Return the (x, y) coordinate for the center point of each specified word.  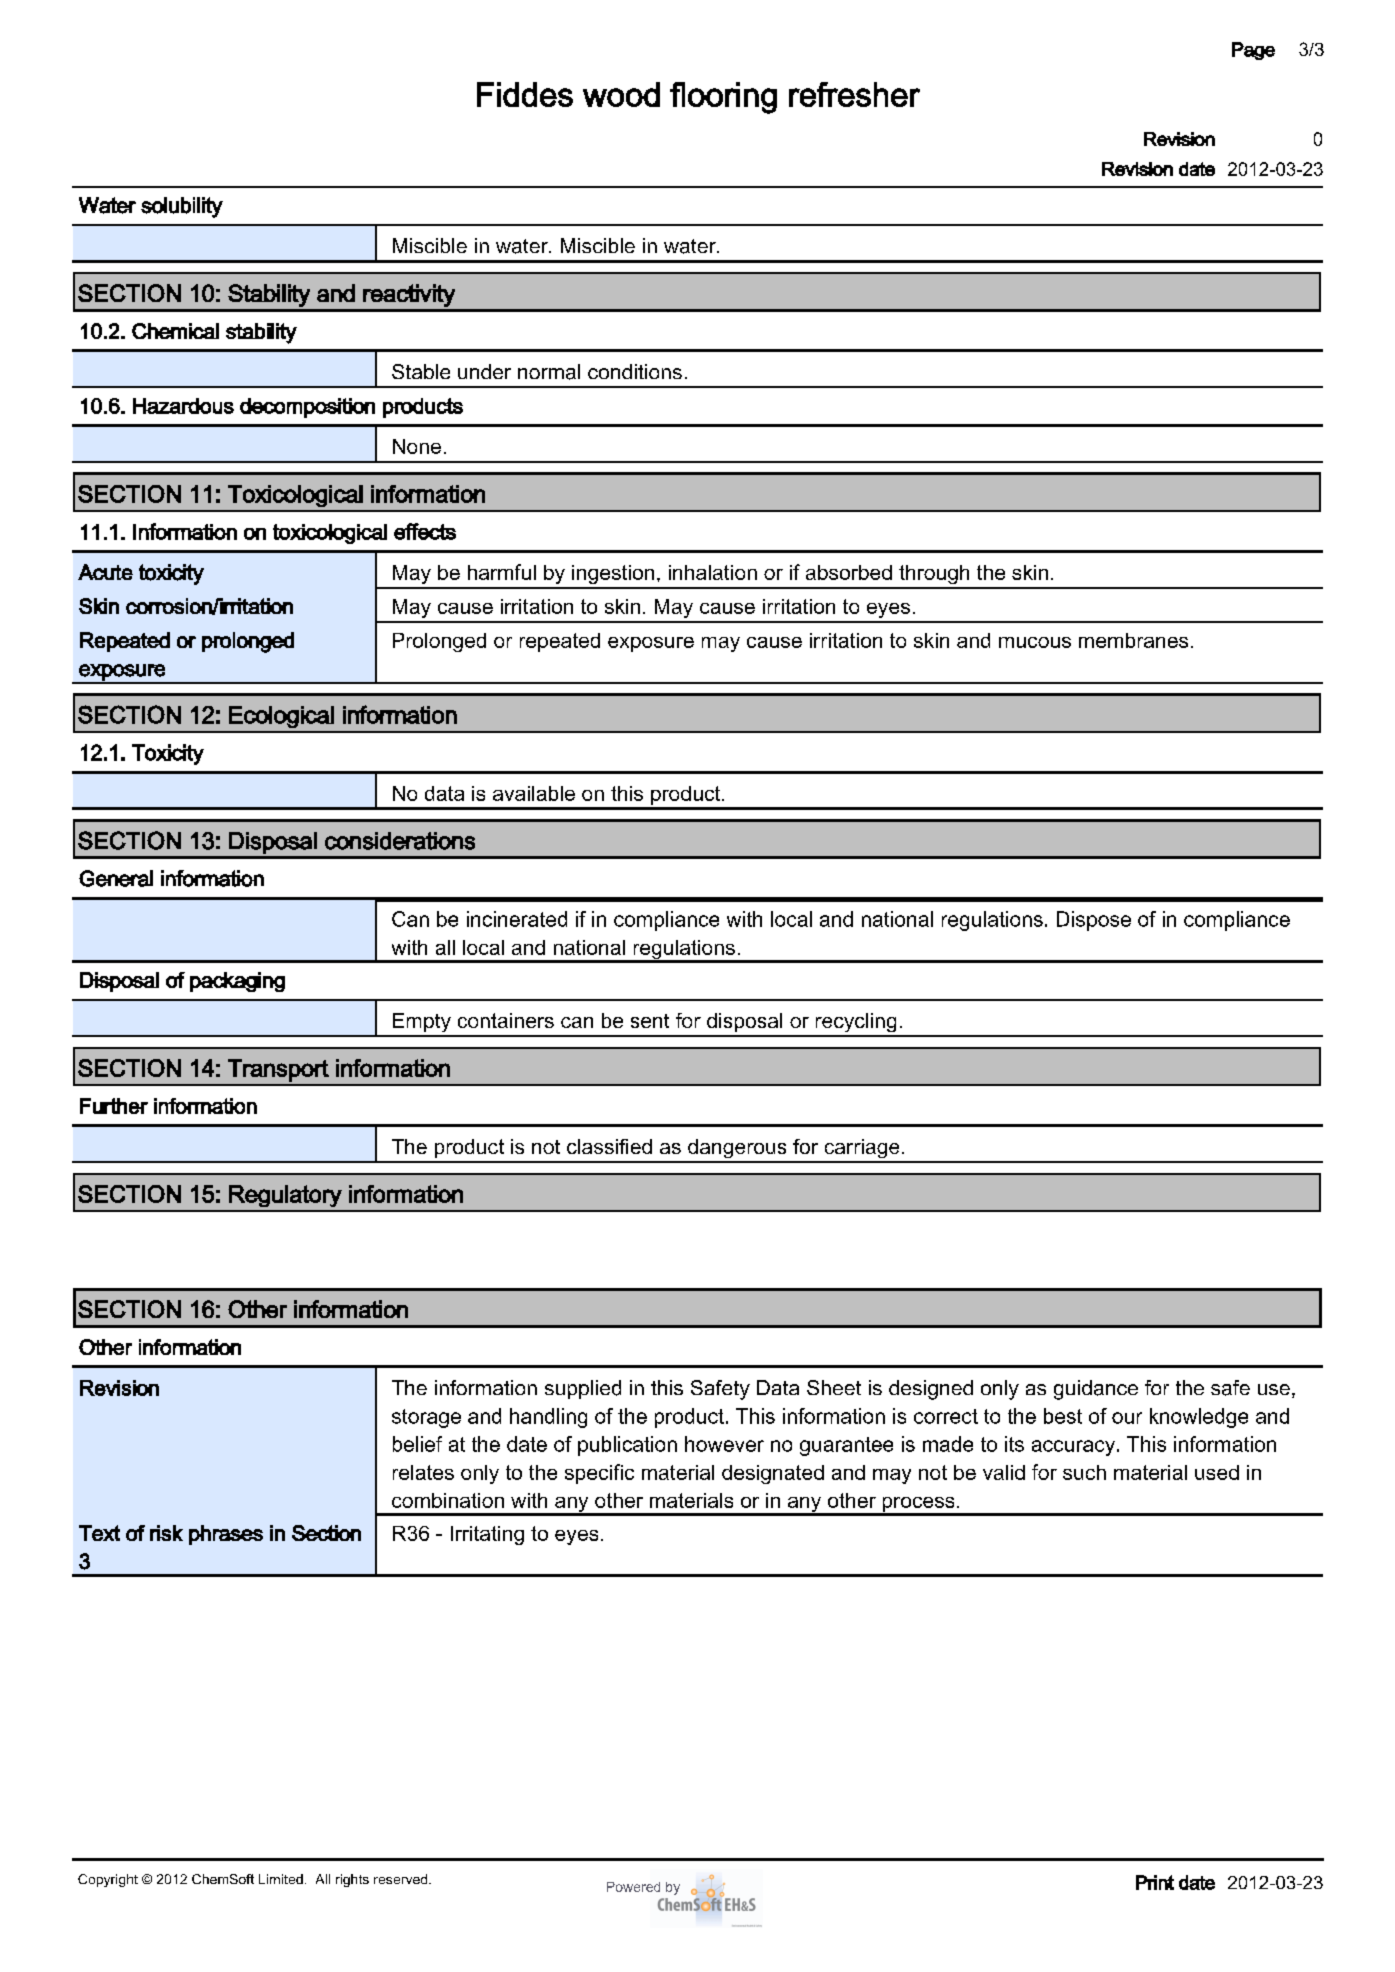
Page (1253, 51)
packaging (237, 982)
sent (650, 1021)
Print (1155, 1882)
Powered (633, 1887)
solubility (182, 207)
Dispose (1094, 921)
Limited (281, 1879)
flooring (723, 98)
